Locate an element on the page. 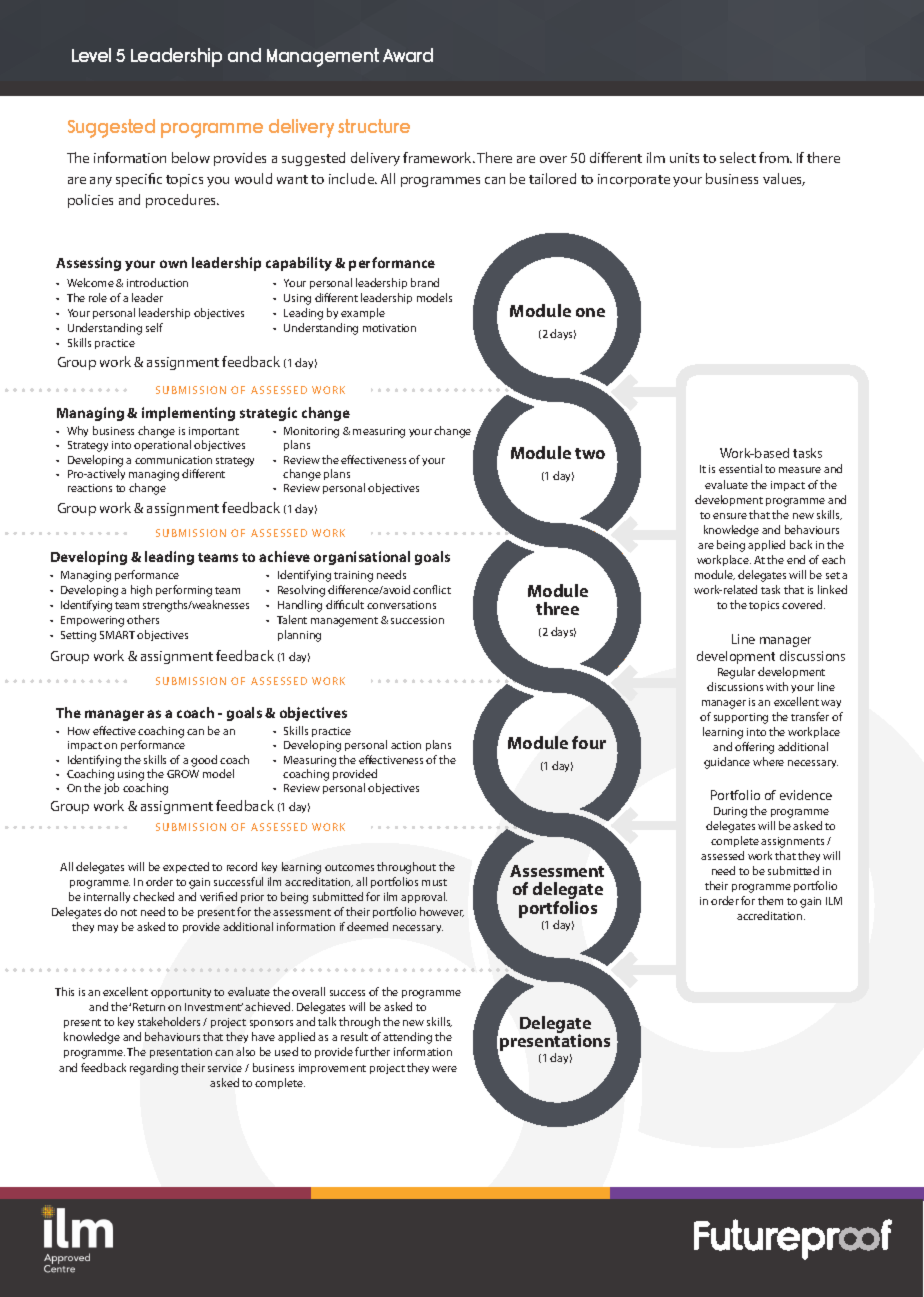  high is located at coordinates (141, 591).
